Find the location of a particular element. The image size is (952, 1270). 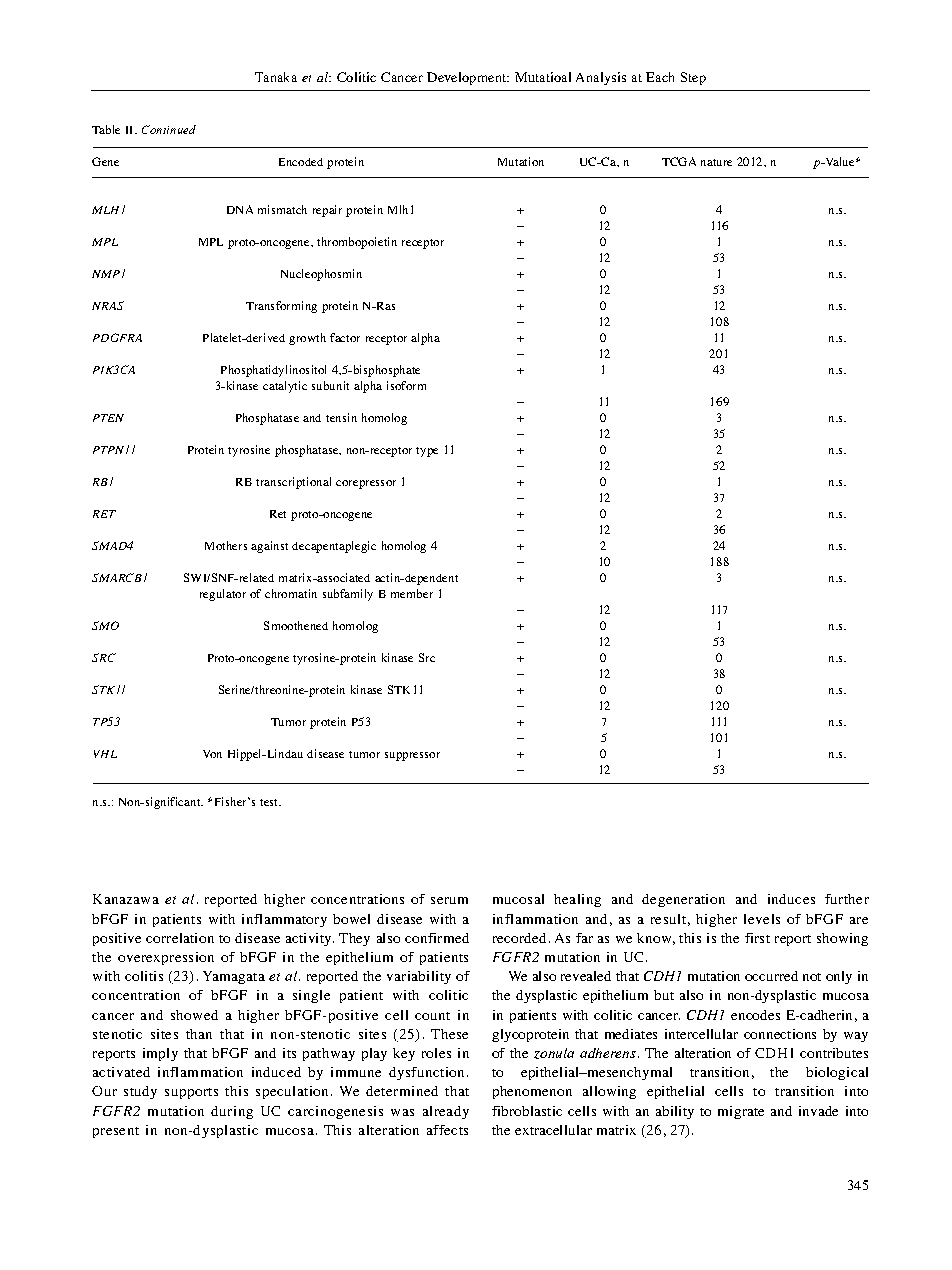

Development is located at coordinates (468, 78).
